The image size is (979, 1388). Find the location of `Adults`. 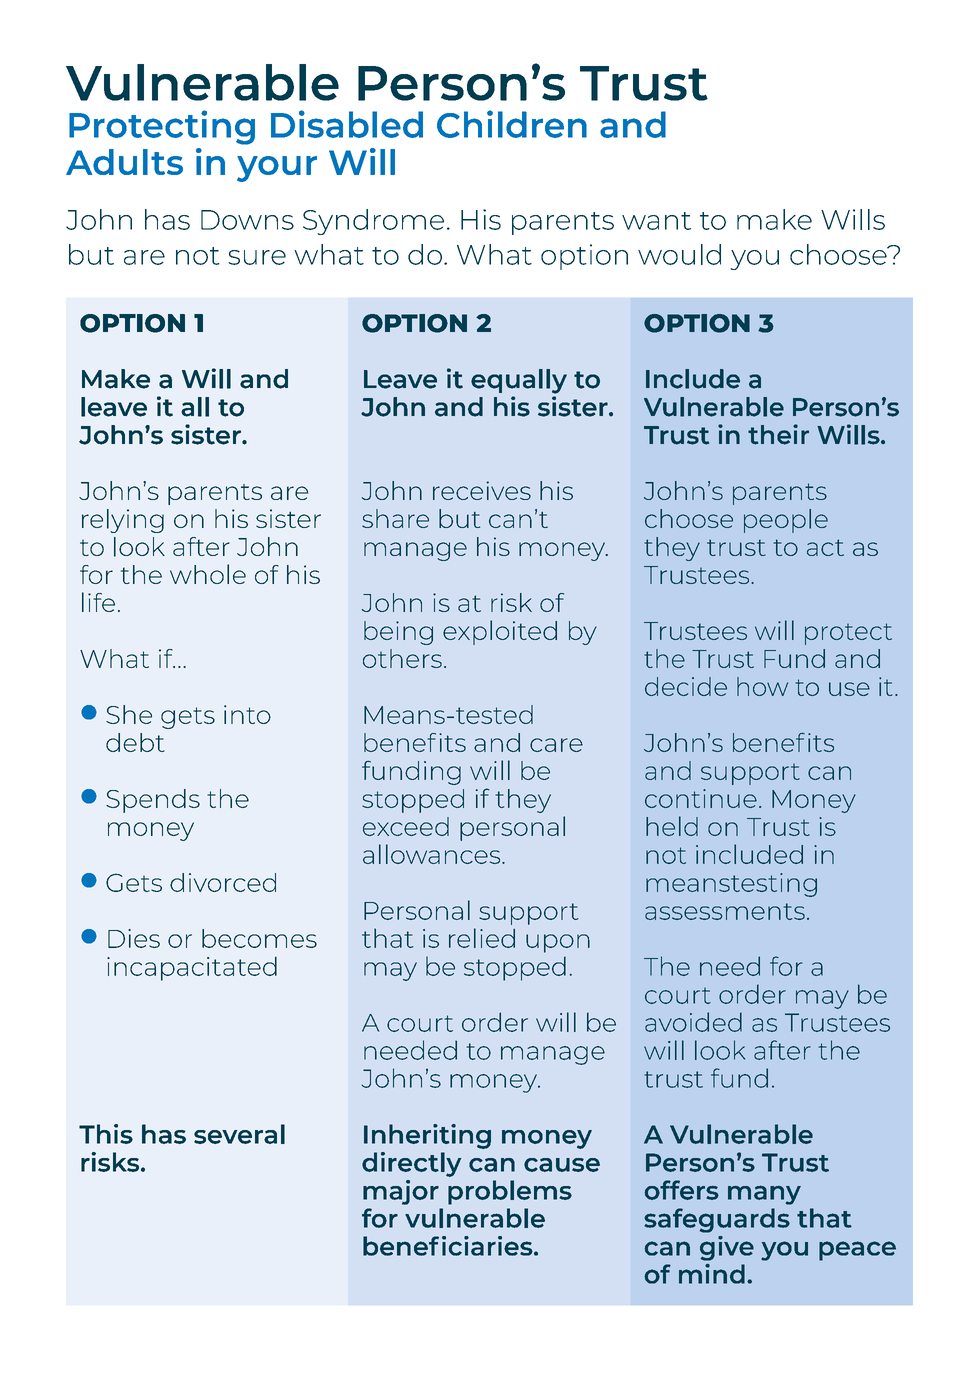

Adults is located at coordinates (124, 162).
